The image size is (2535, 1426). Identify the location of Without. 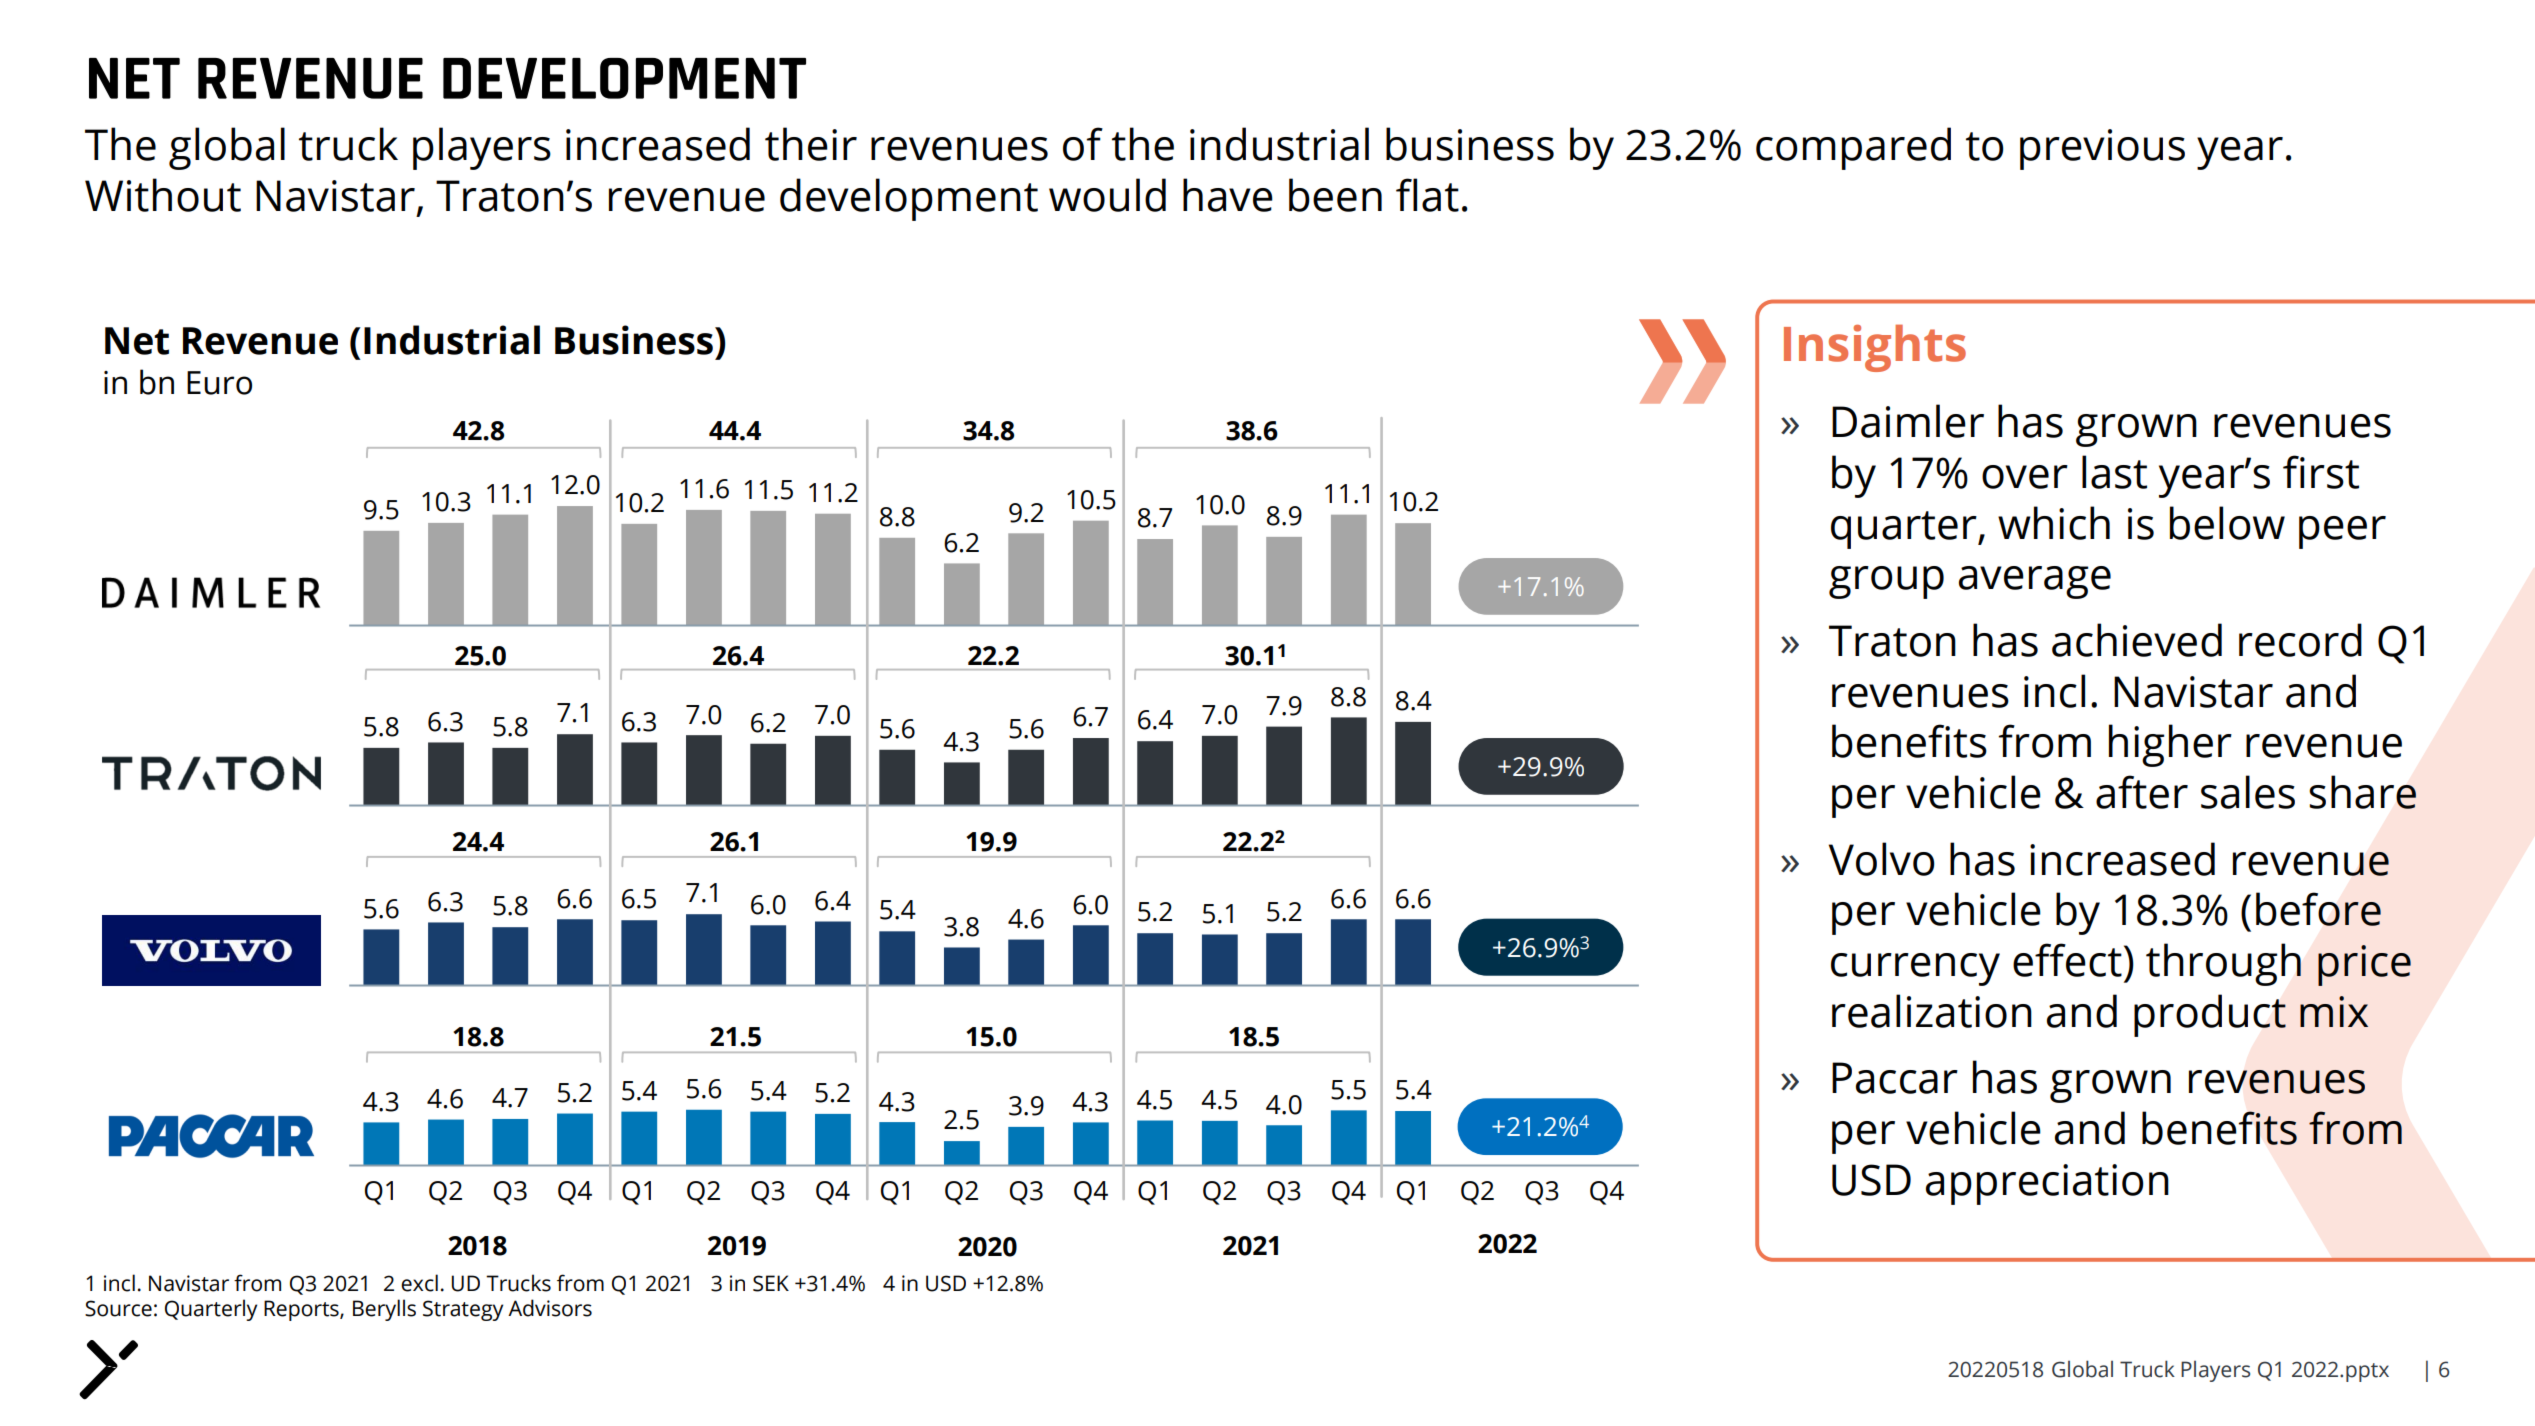
(163, 195).
